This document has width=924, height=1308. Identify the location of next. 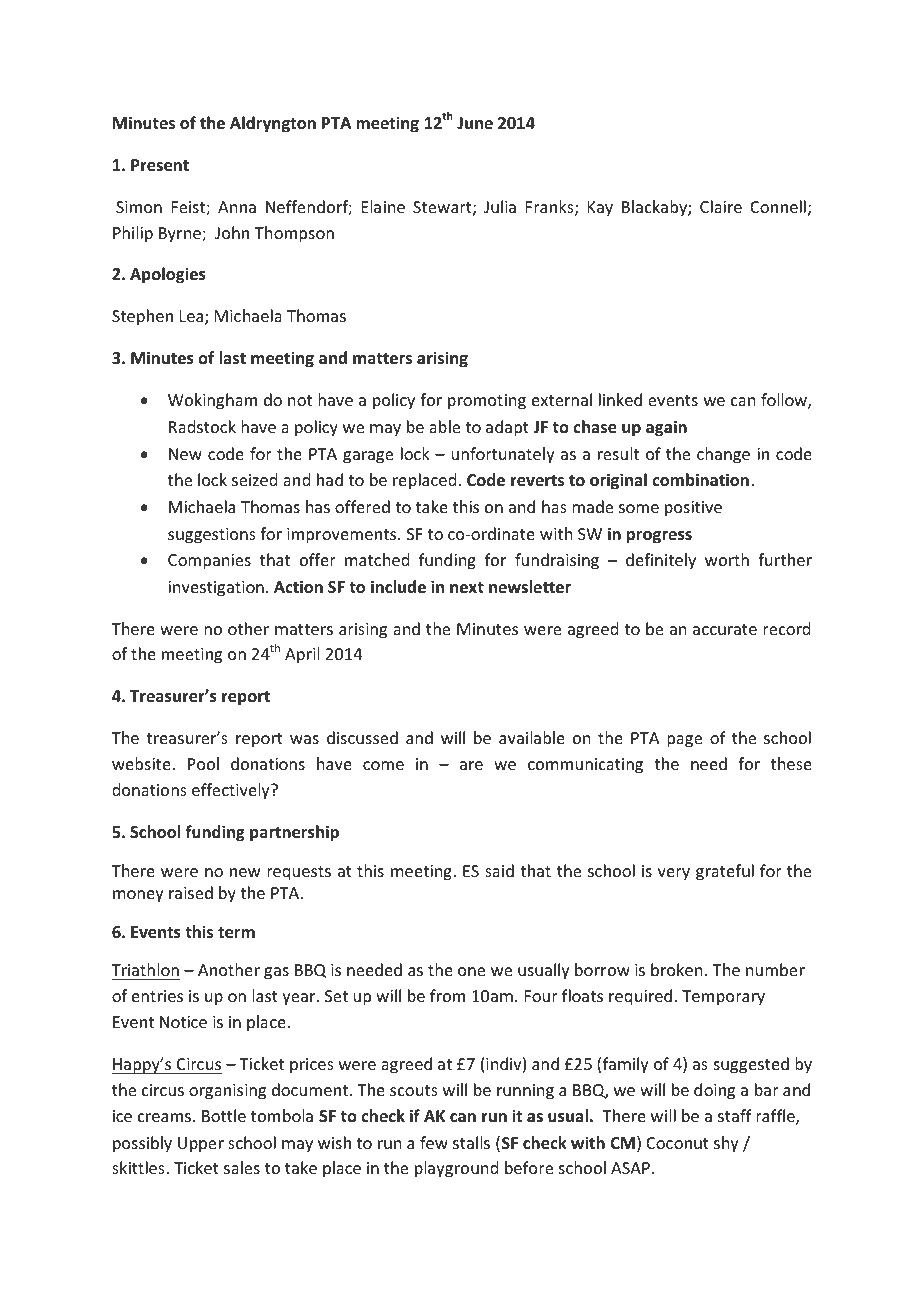
(467, 588).
